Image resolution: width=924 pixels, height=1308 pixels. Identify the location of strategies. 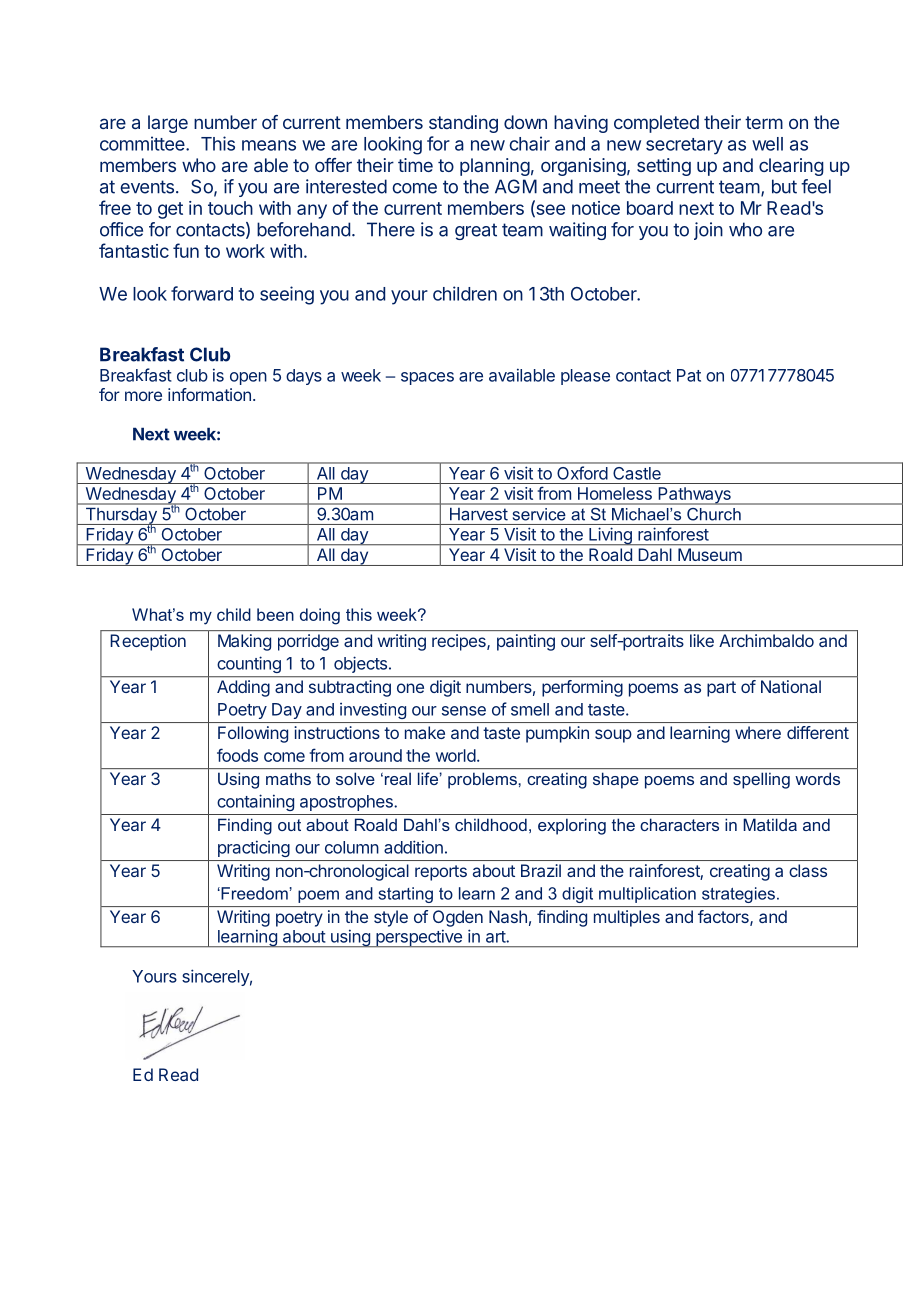
(738, 895).
